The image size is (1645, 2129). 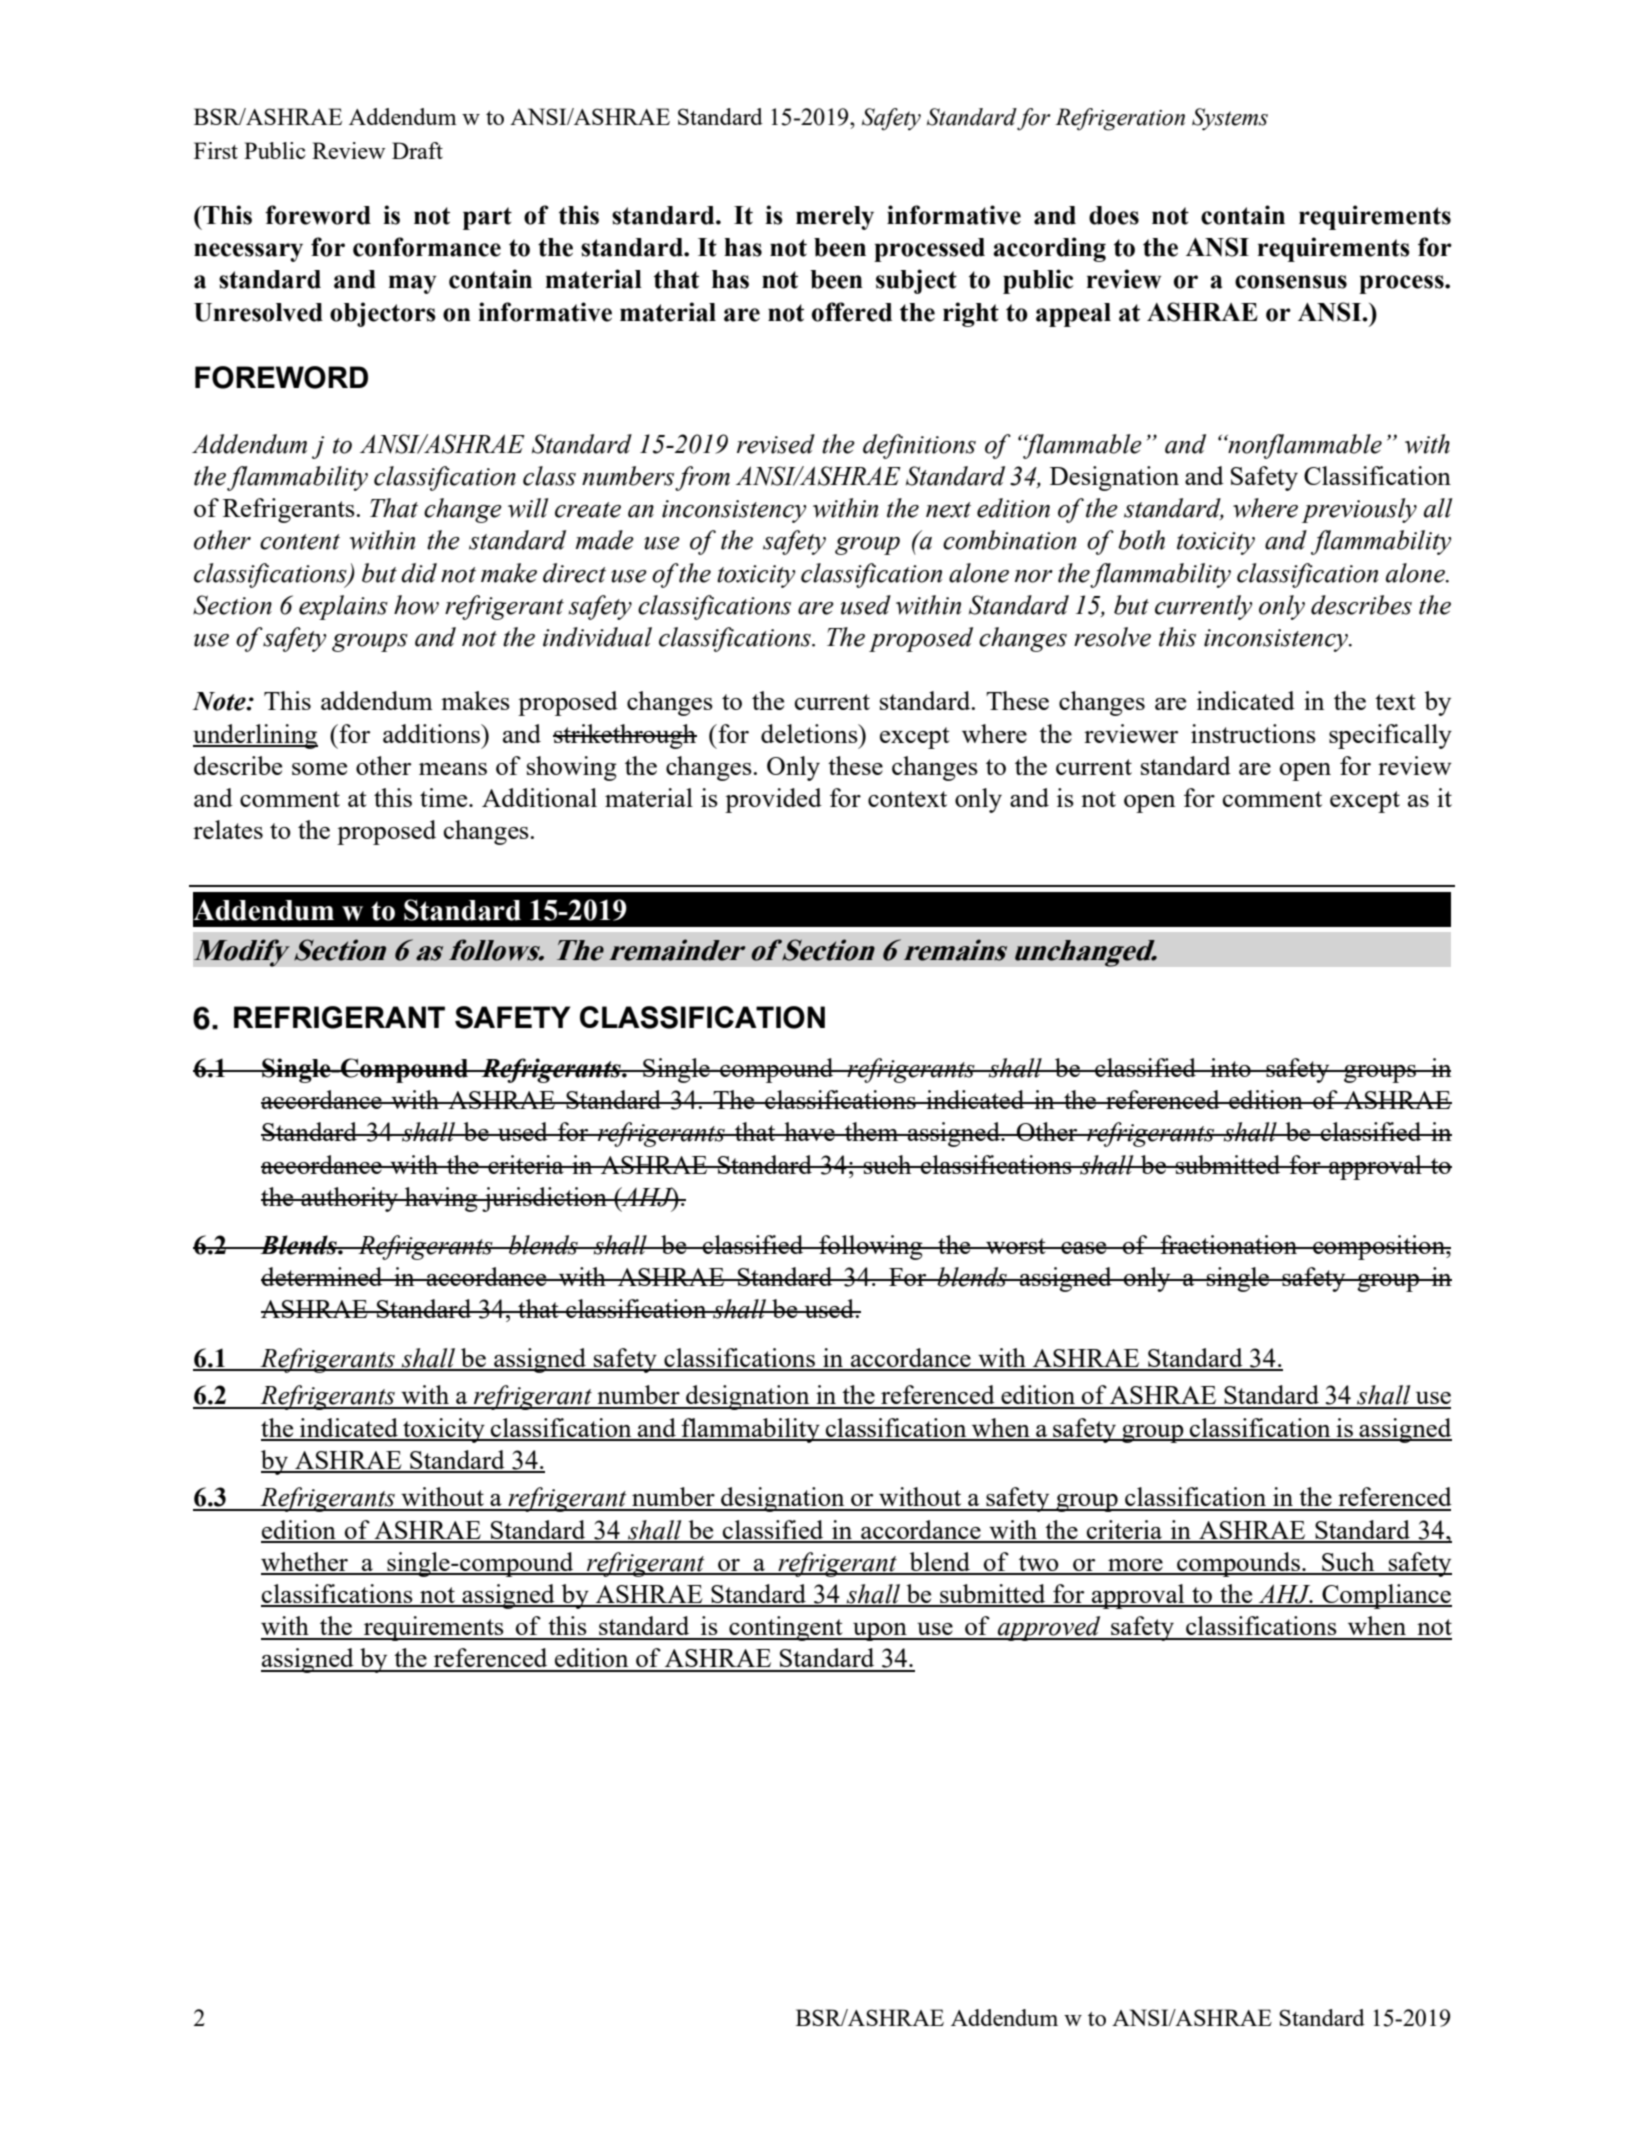 What do you see at coordinates (809, 1131) in the screenshot?
I see `have` at bounding box center [809, 1131].
